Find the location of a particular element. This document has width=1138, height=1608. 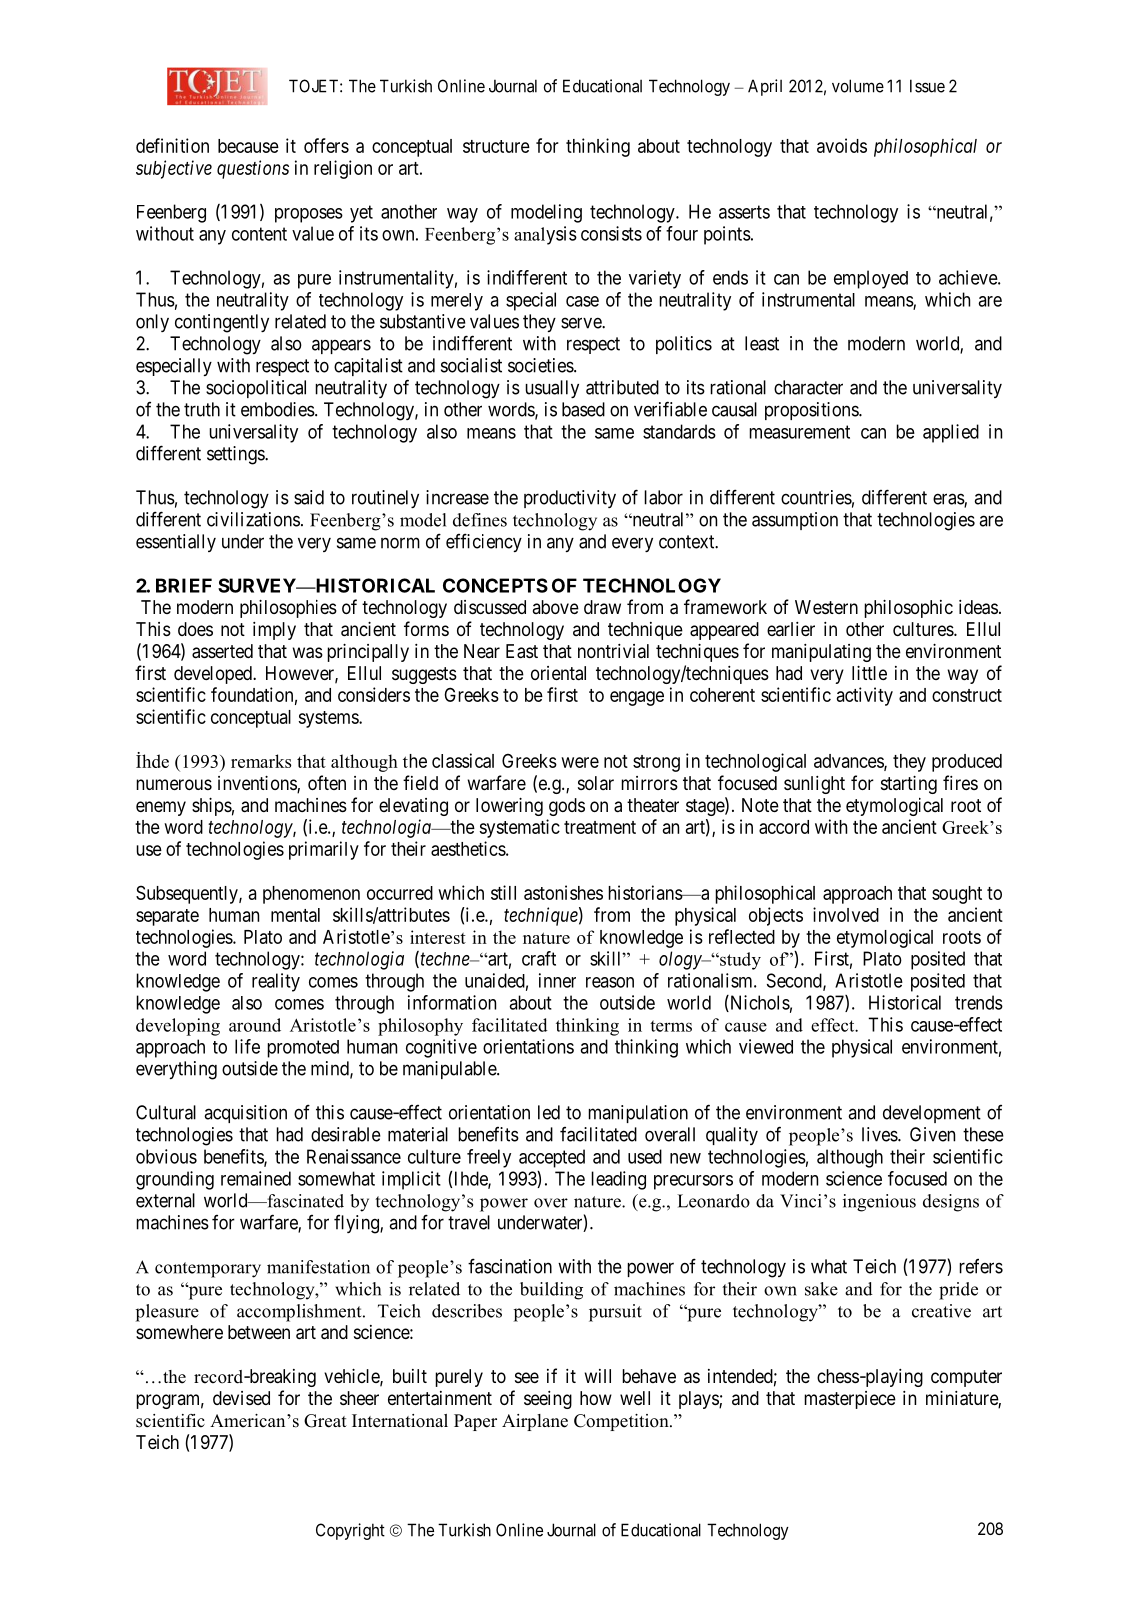

structure is located at coordinates (496, 146).
